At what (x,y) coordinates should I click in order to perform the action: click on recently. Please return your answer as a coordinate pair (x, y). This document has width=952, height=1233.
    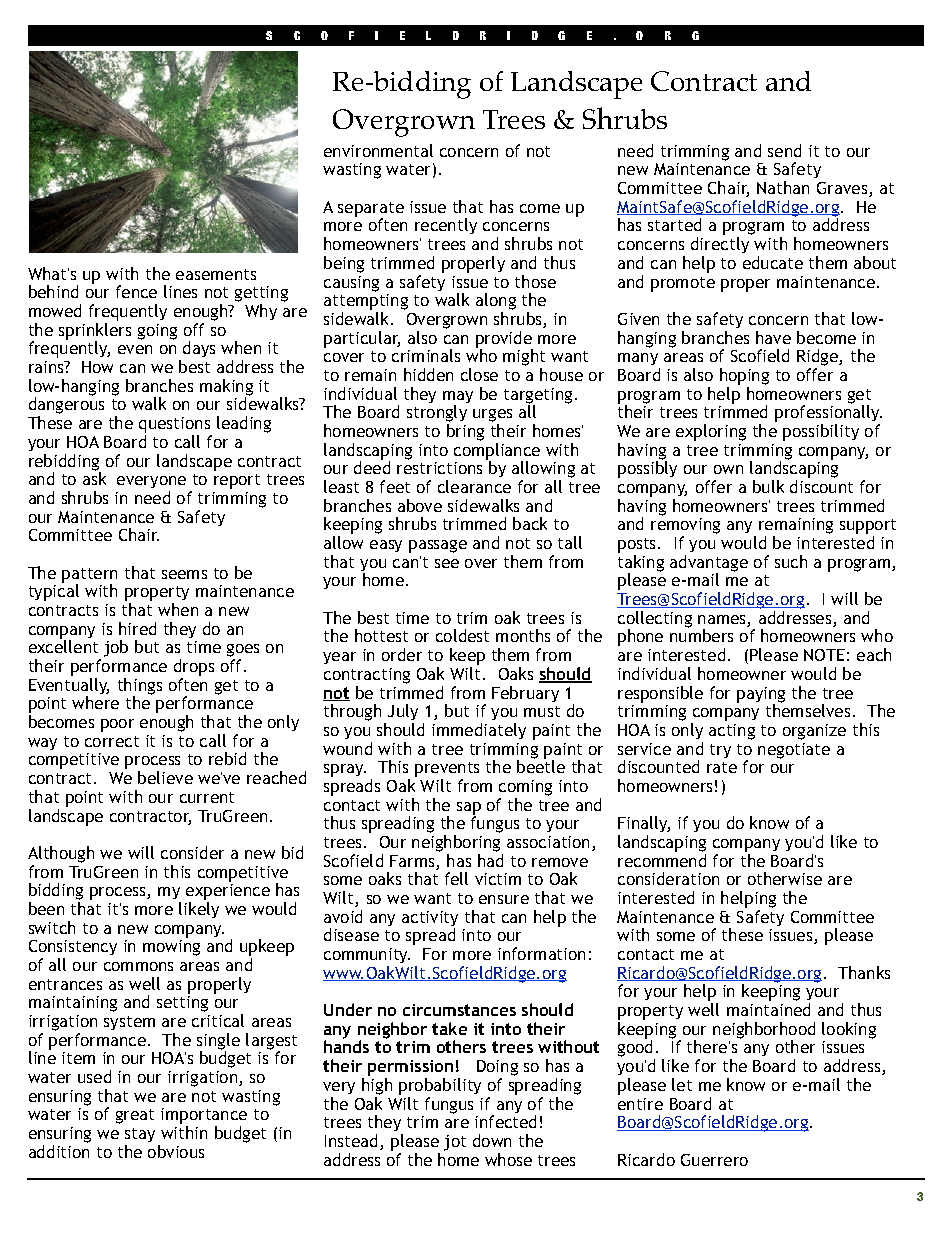
    Looking at the image, I should click on (446, 226).
